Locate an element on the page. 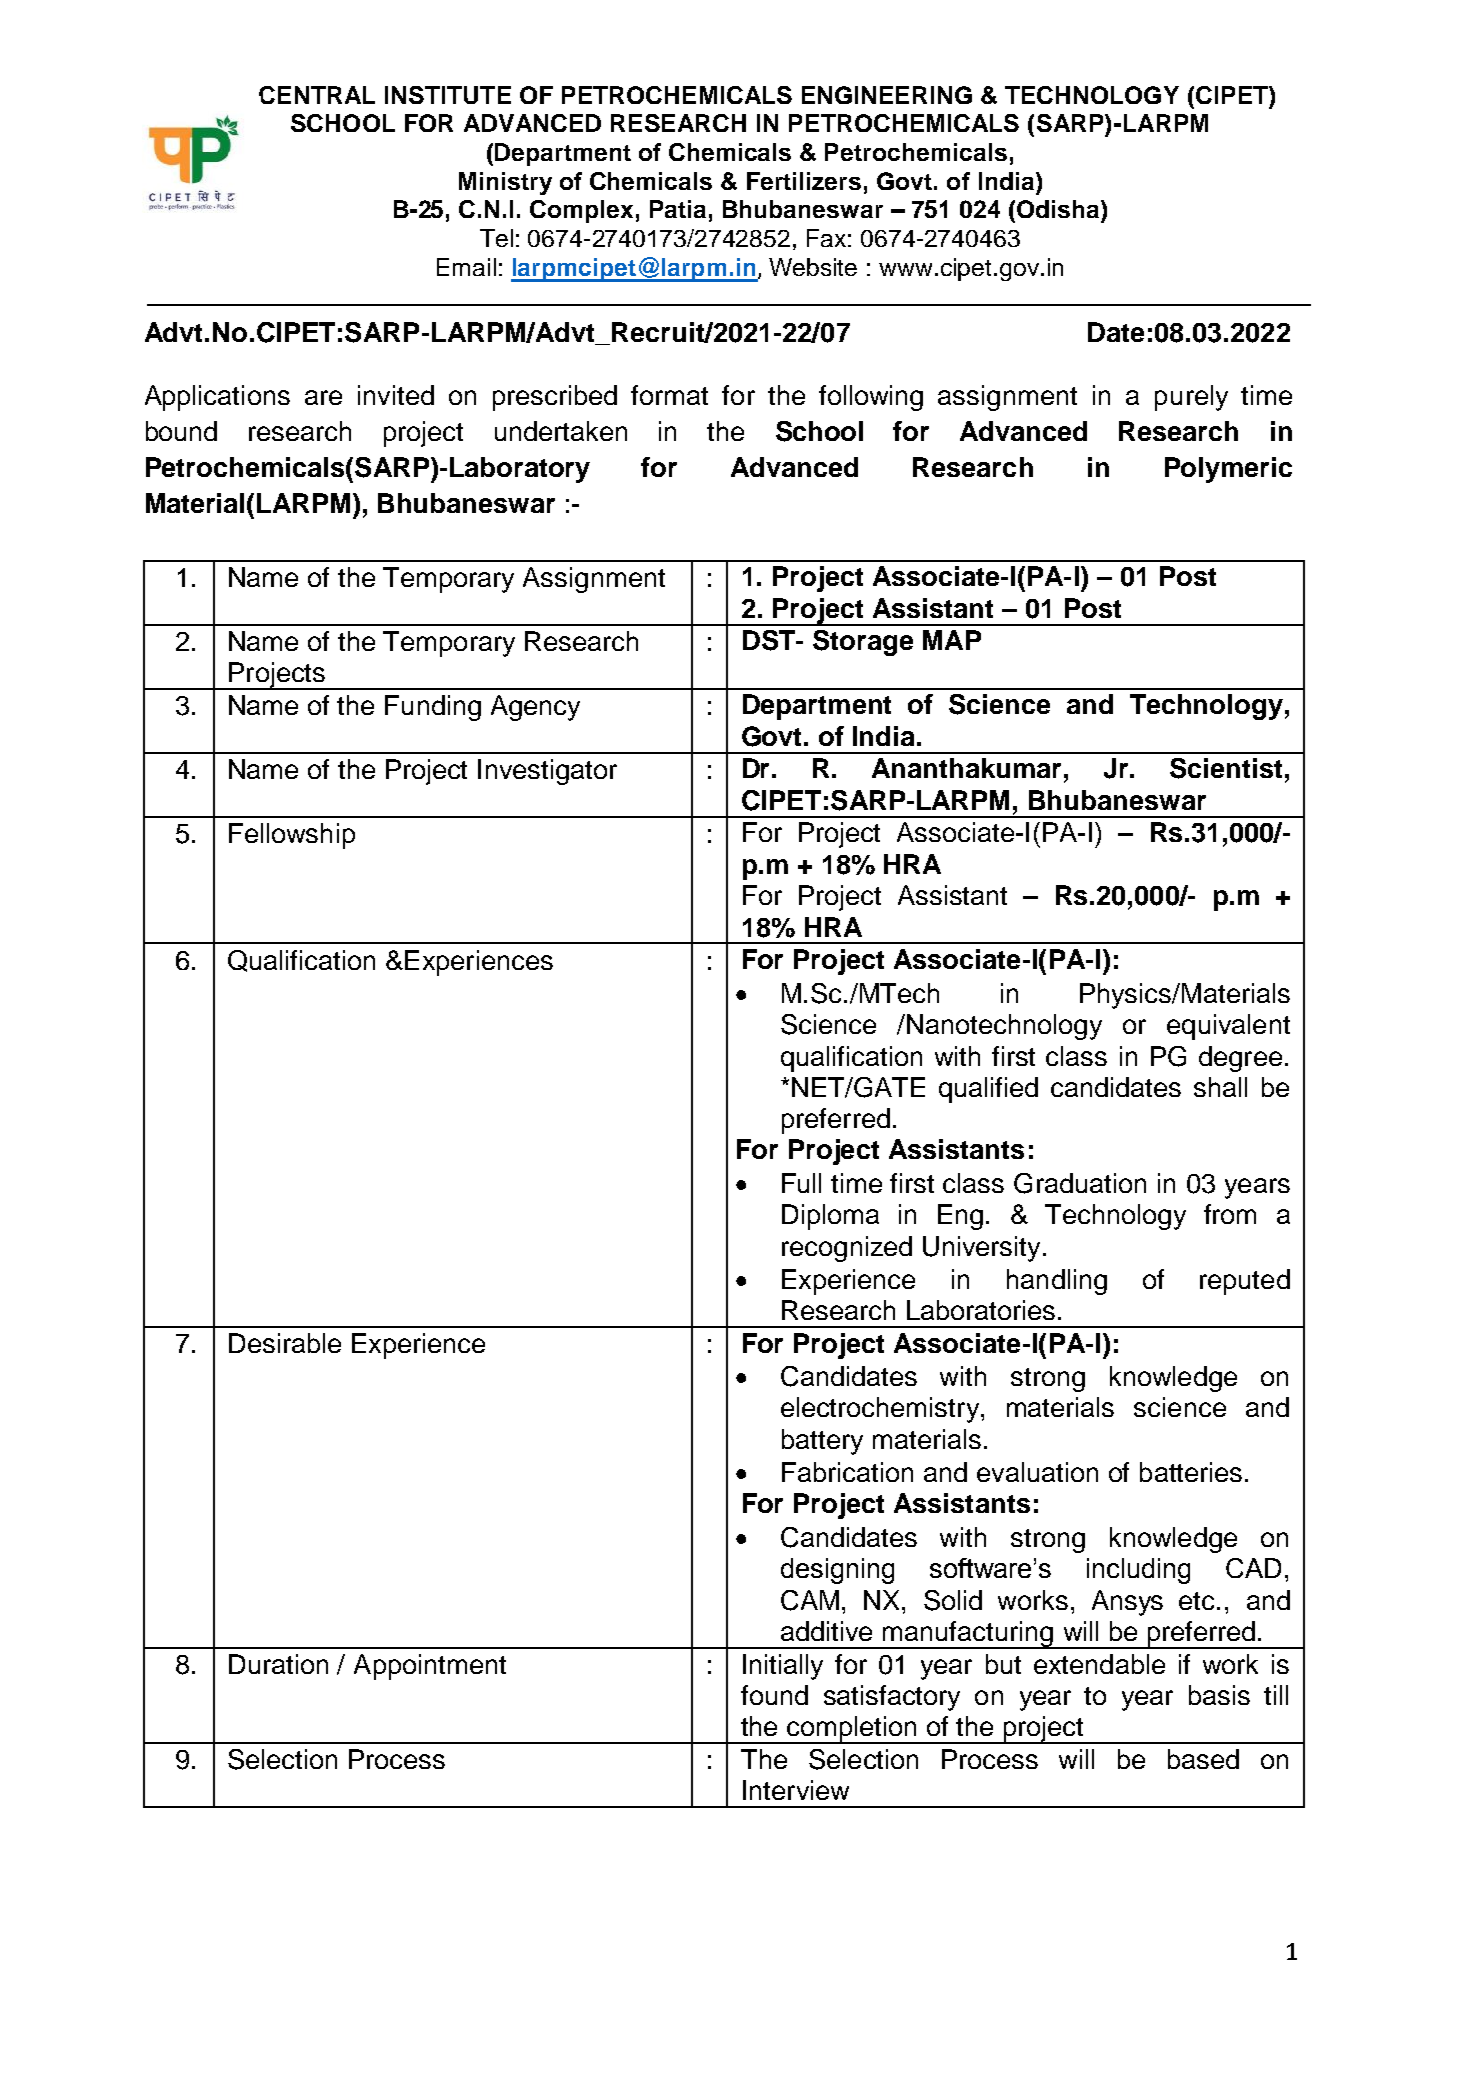 The width and height of the page is (1477, 2089). Desirable is located at coordinates (285, 1343).
